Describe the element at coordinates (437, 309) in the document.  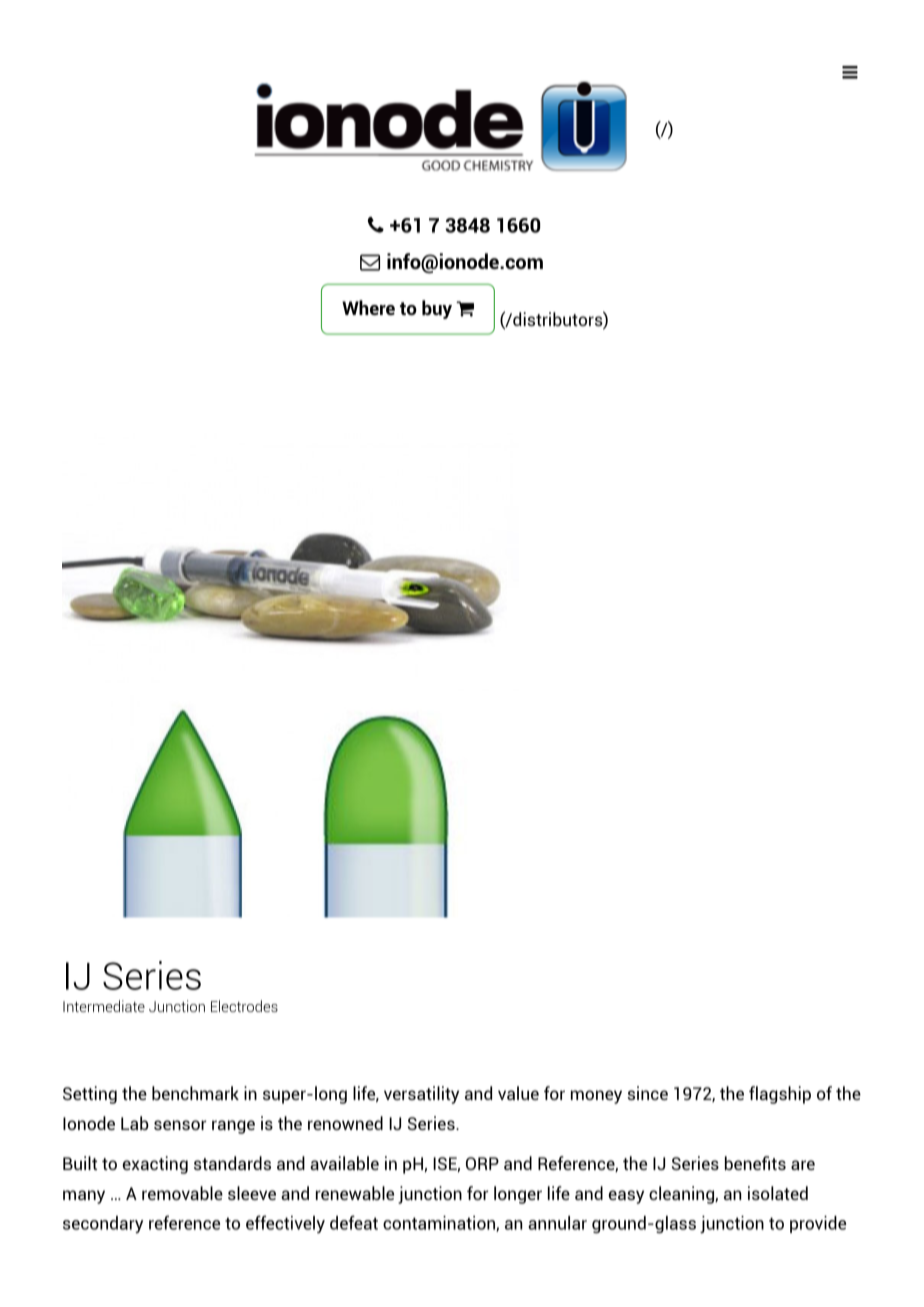
I see `buy` at that location.
